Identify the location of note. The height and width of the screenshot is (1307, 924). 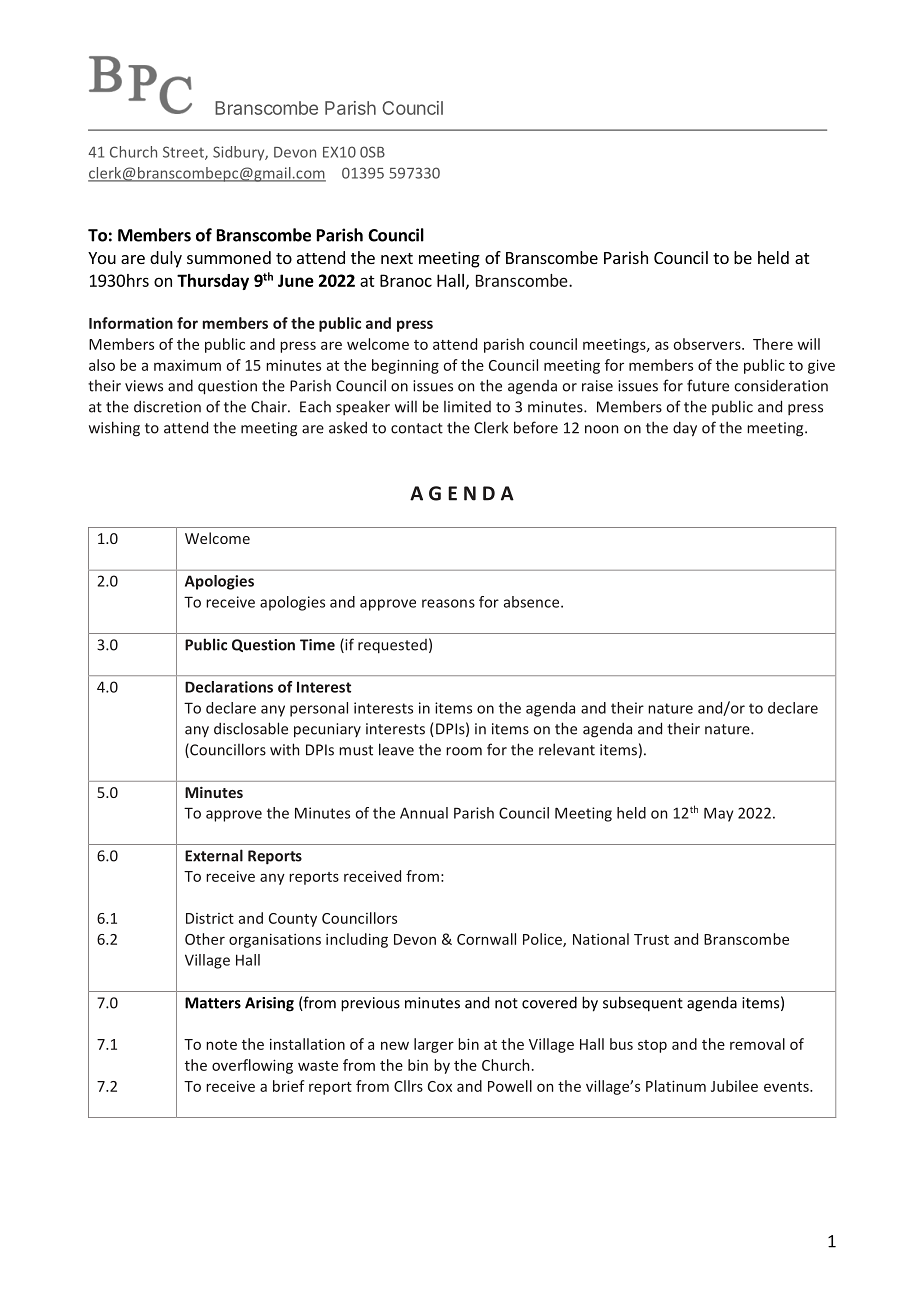
(221, 1045).
